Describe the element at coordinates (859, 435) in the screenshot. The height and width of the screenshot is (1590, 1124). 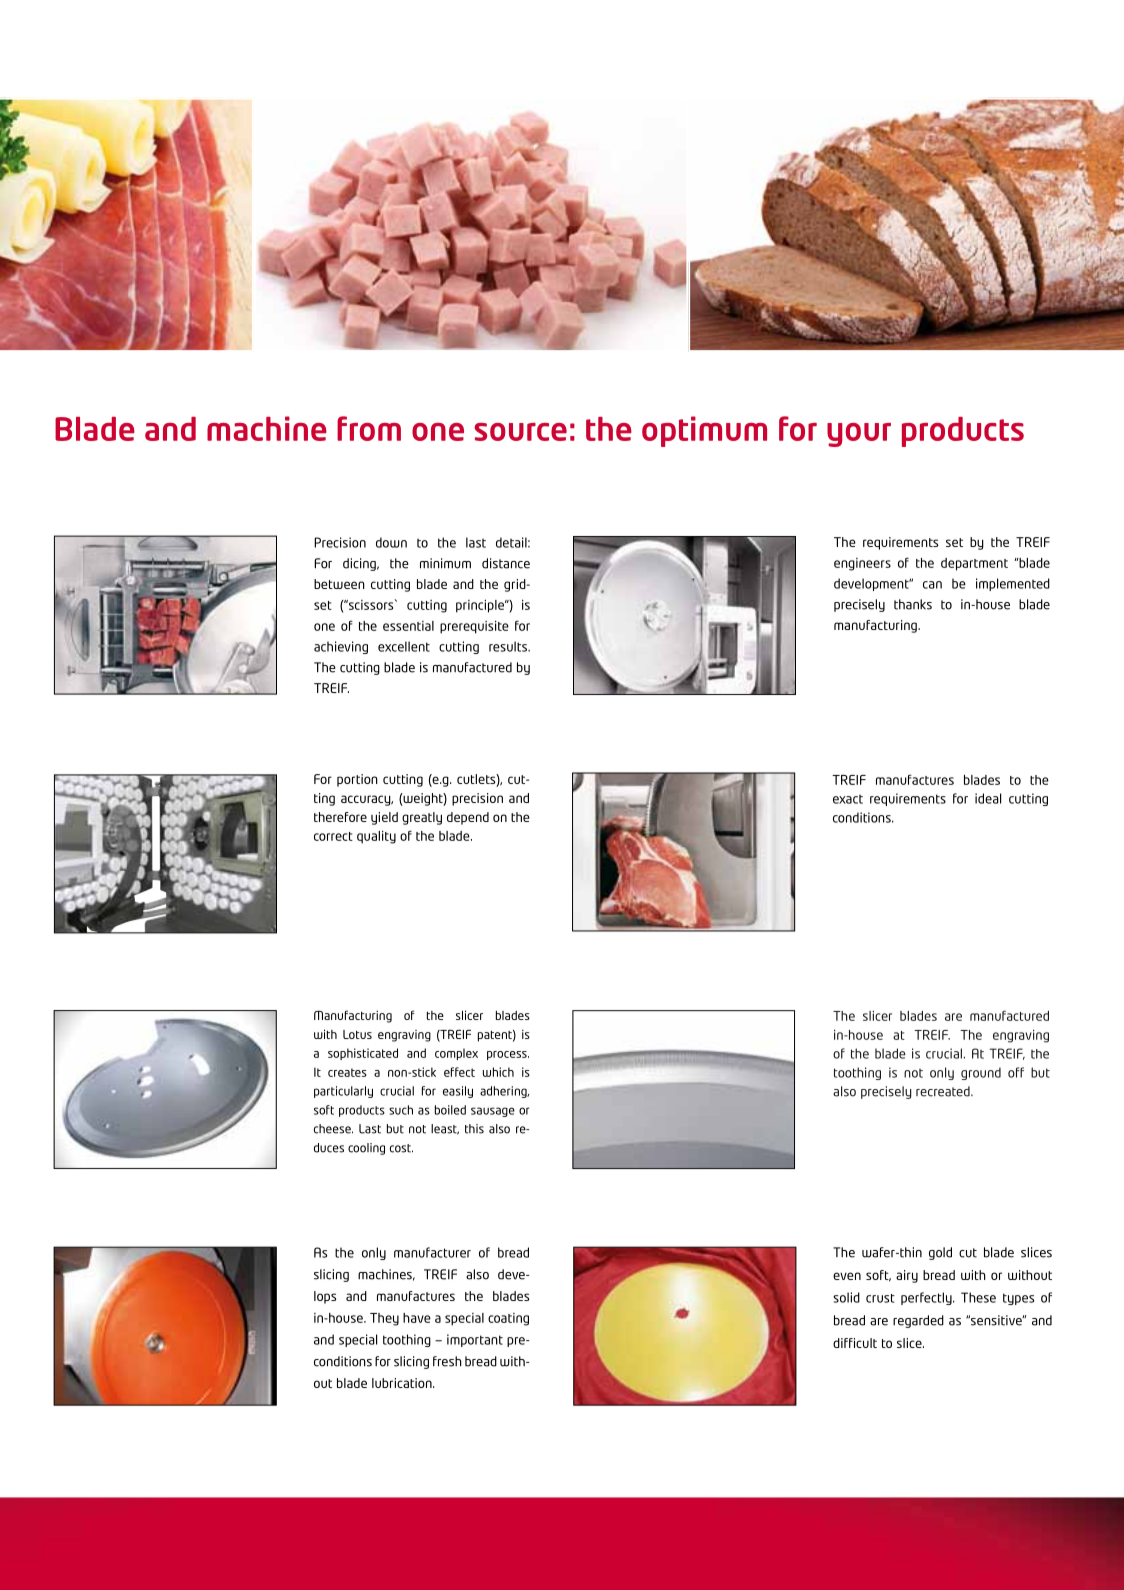
I see `your` at that location.
